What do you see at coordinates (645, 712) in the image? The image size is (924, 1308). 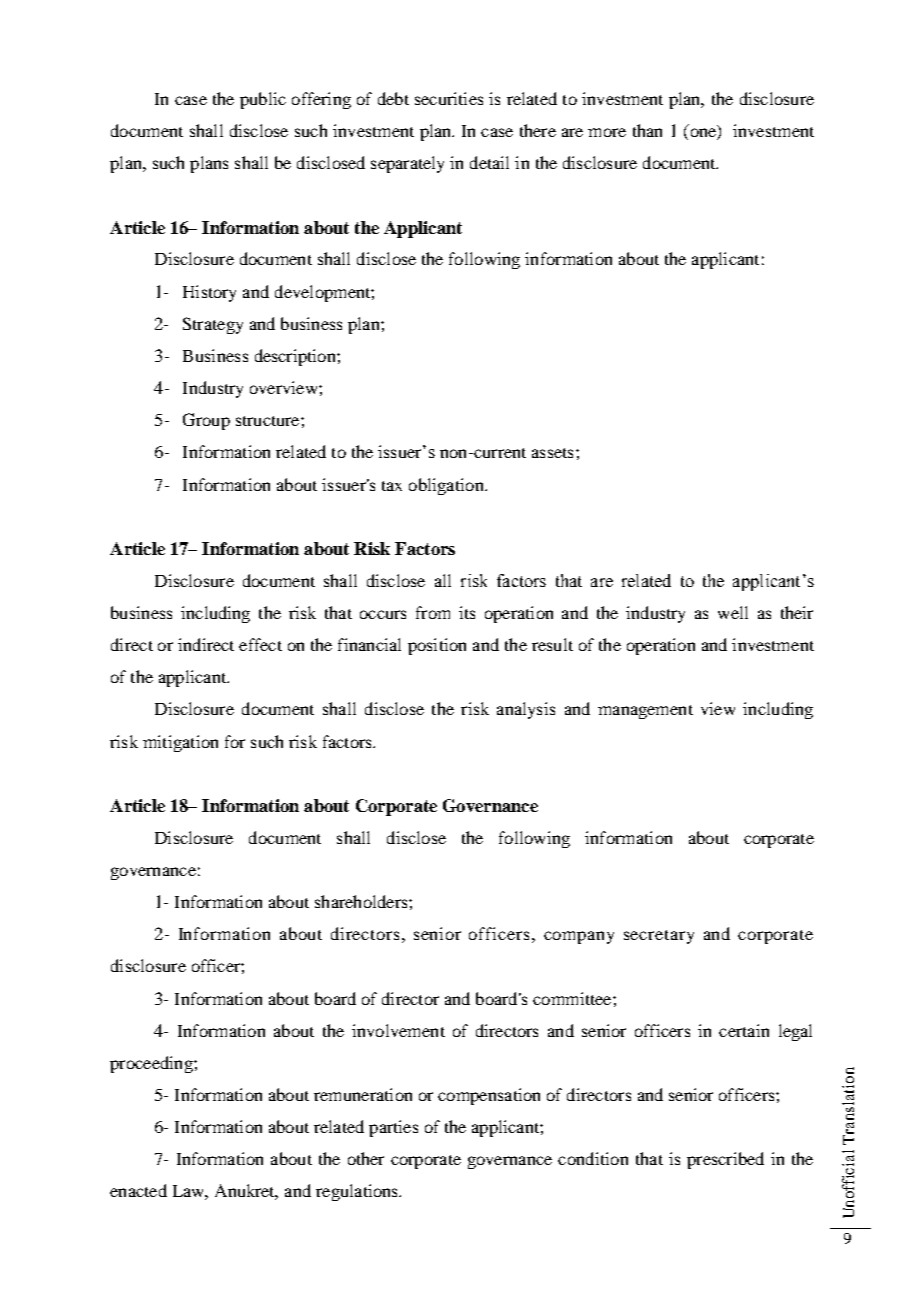 I see `management` at bounding box center [645, 712].
